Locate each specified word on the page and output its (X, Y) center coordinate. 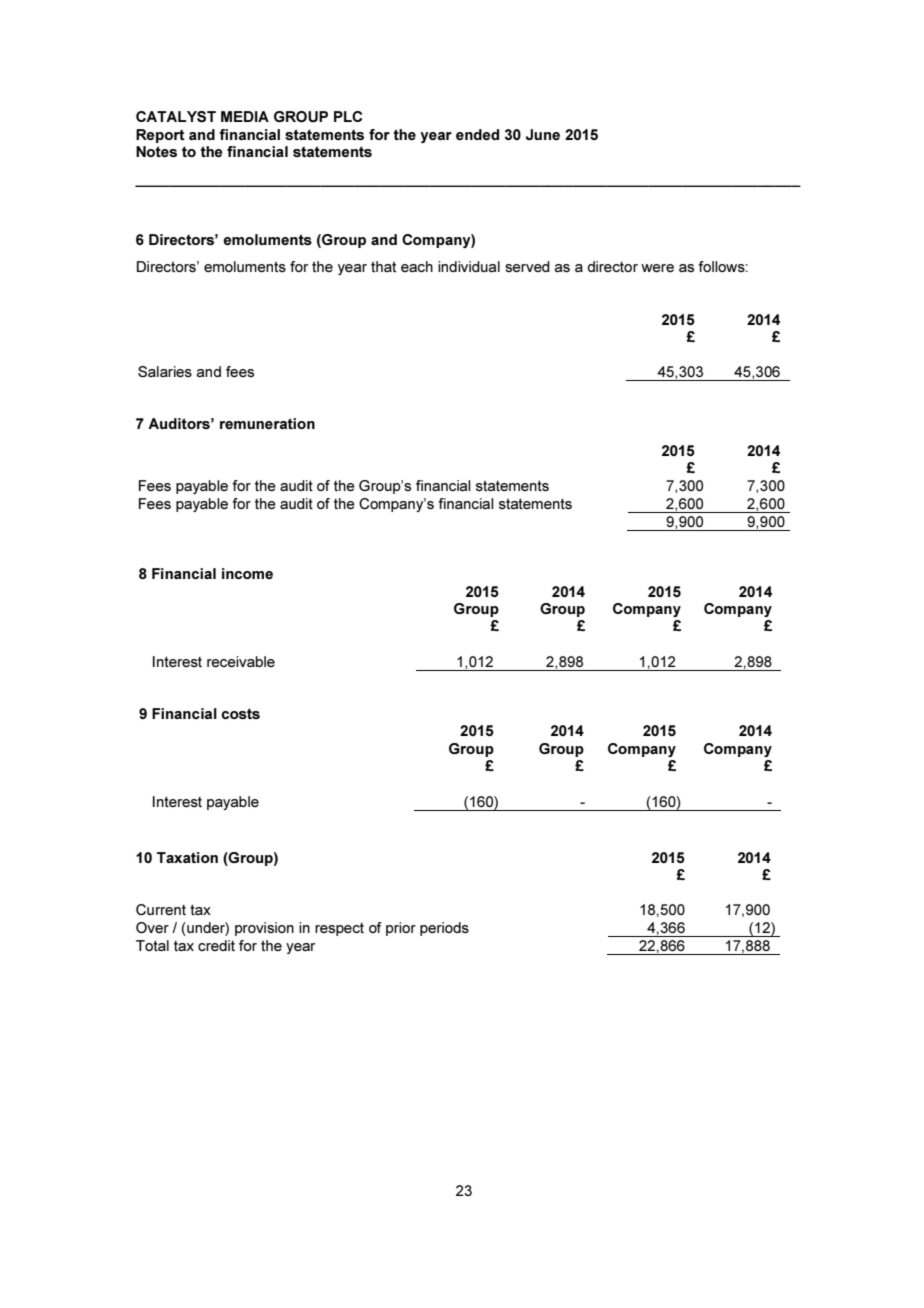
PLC (348, 116)
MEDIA (245, 116)
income (247, 573)
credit (216, 945)
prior (401, 929)
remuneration (267, 423)
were (657, 268)
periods (444, 929)
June (543, 134)
